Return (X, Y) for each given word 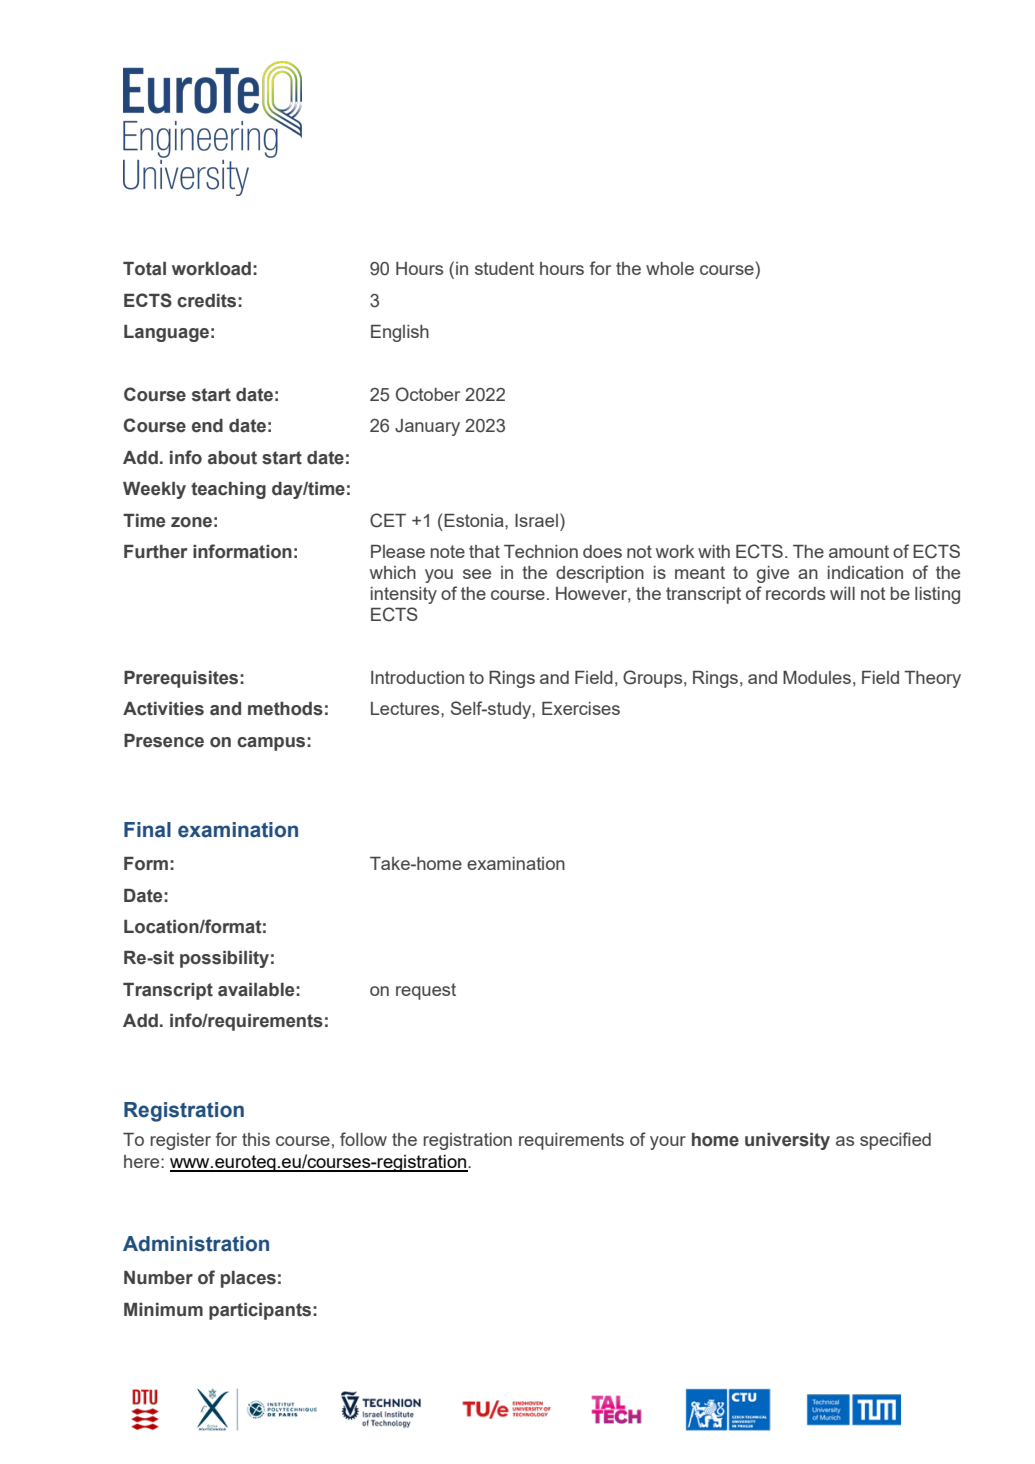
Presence (164, 741)
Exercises (581, 708)
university (787, 1141)
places (248, 1279)
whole (670, 268)
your (668, 1143)
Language (166, 333)
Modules (817, 677)
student (504, 268)
